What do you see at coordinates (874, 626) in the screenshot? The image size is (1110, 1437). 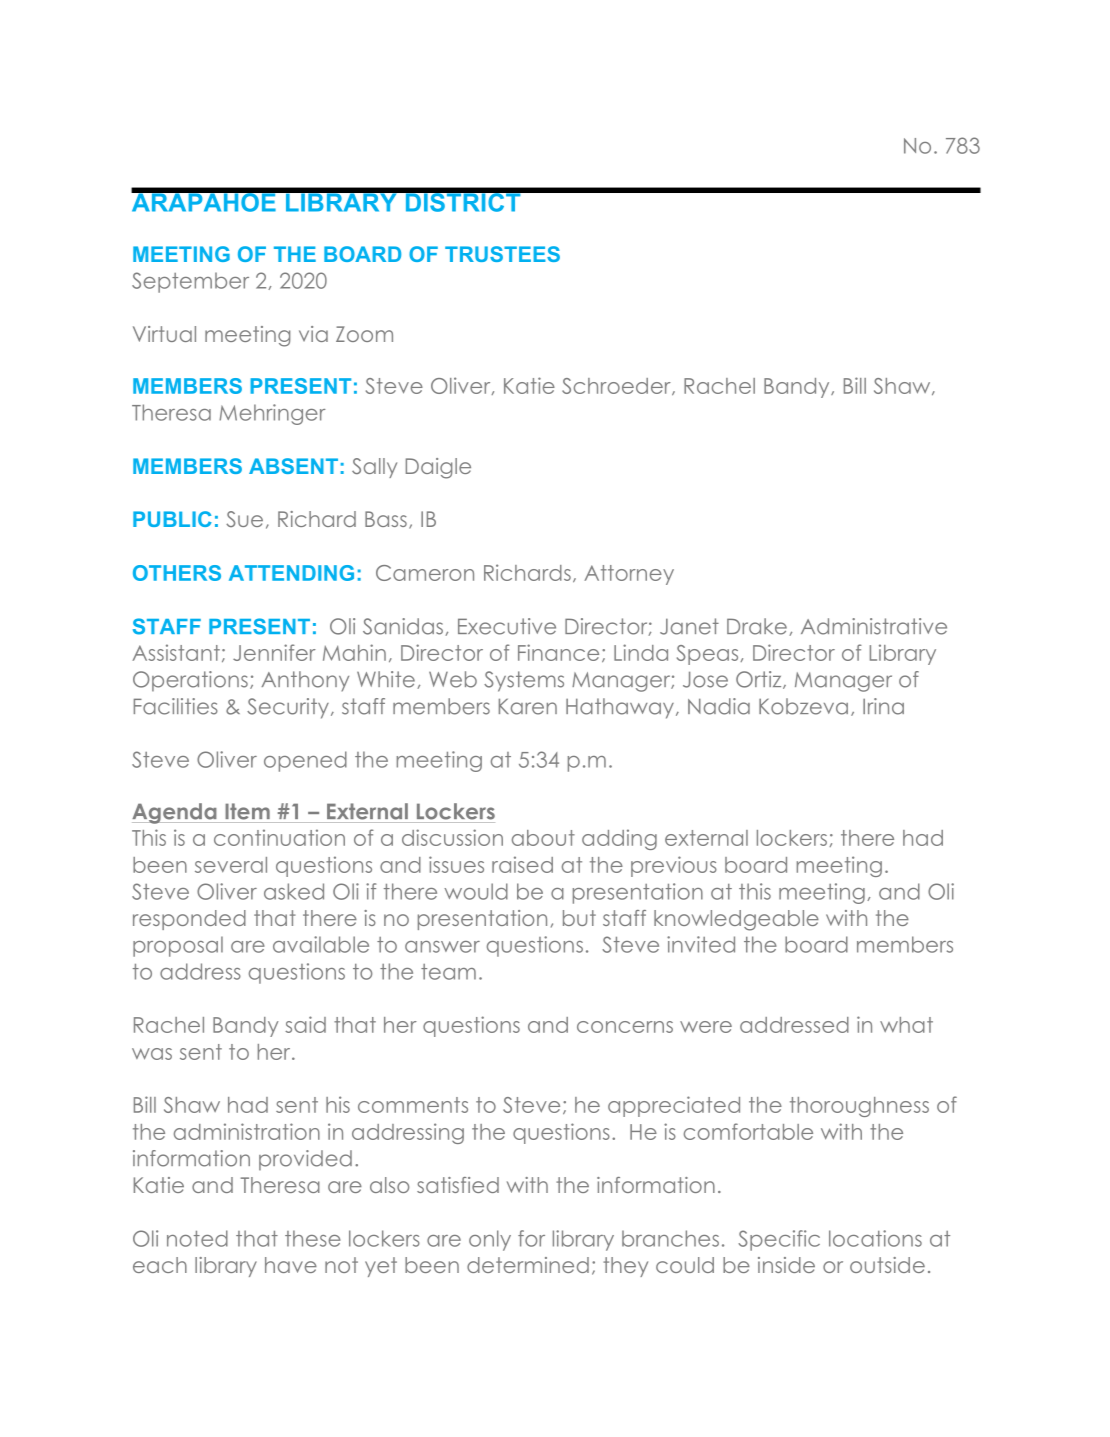 I see `Administrative` at bounding box center [874, 626].
